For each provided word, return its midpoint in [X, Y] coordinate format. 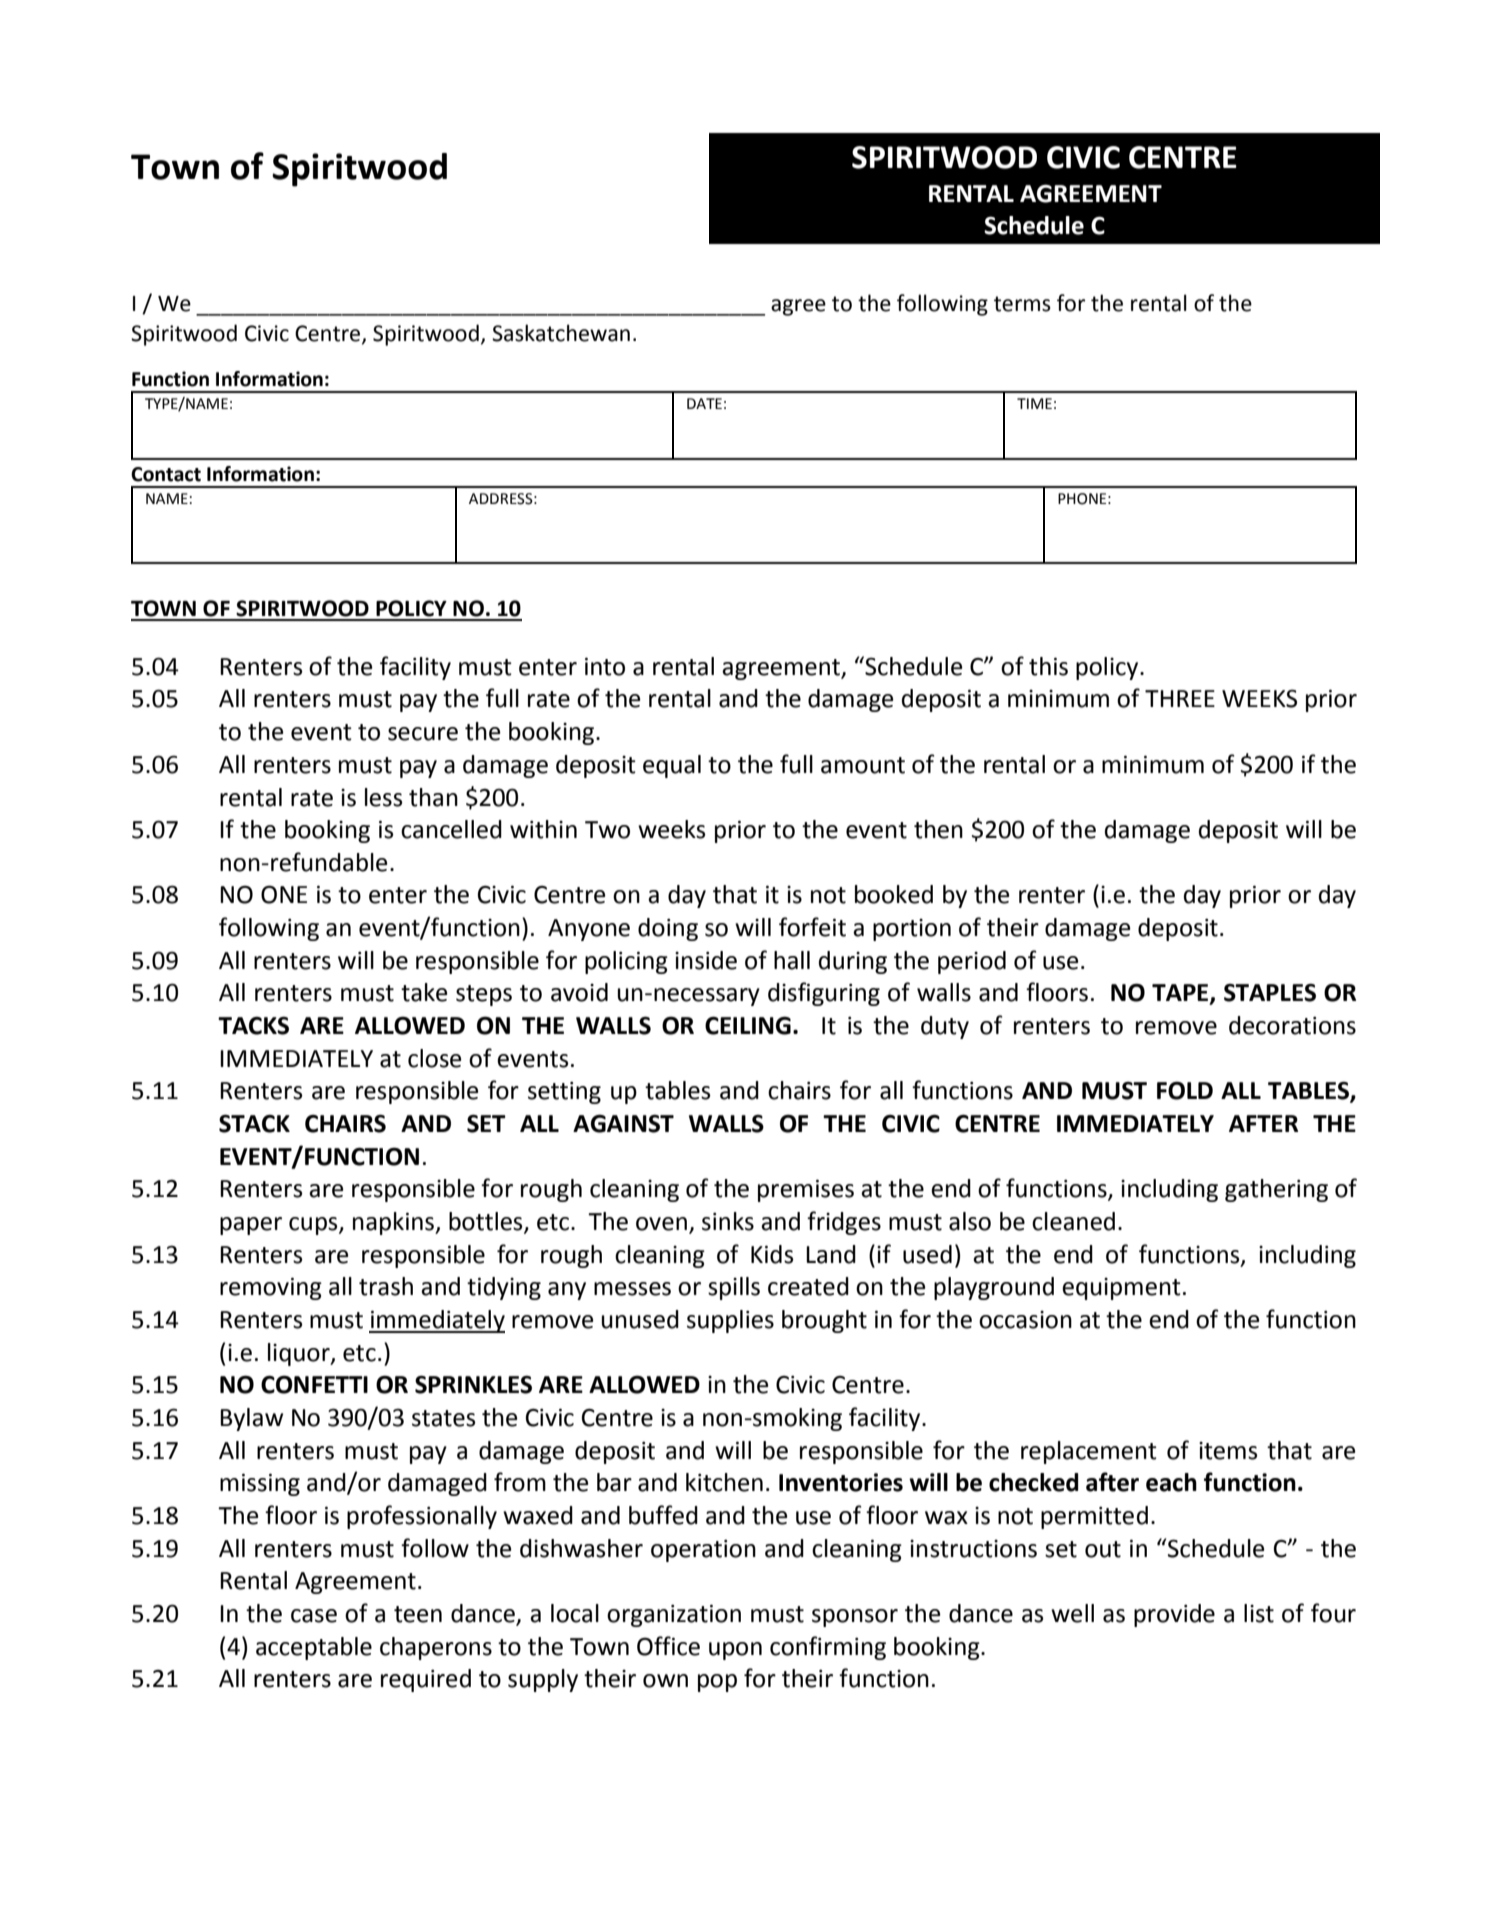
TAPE [1181, 994]
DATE [704, 403]
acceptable [314, 1648]
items [1228, 1451]
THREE [1180, 698]
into [605, 666]
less [383, 797]
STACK [254, 1123]
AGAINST [623, 1123]
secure [423, 734]
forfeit [812, 927]
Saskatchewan [561, 333]
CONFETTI [314, 1384]
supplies [730, 1321]
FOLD [1185, 1090]
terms [1022, 304]
